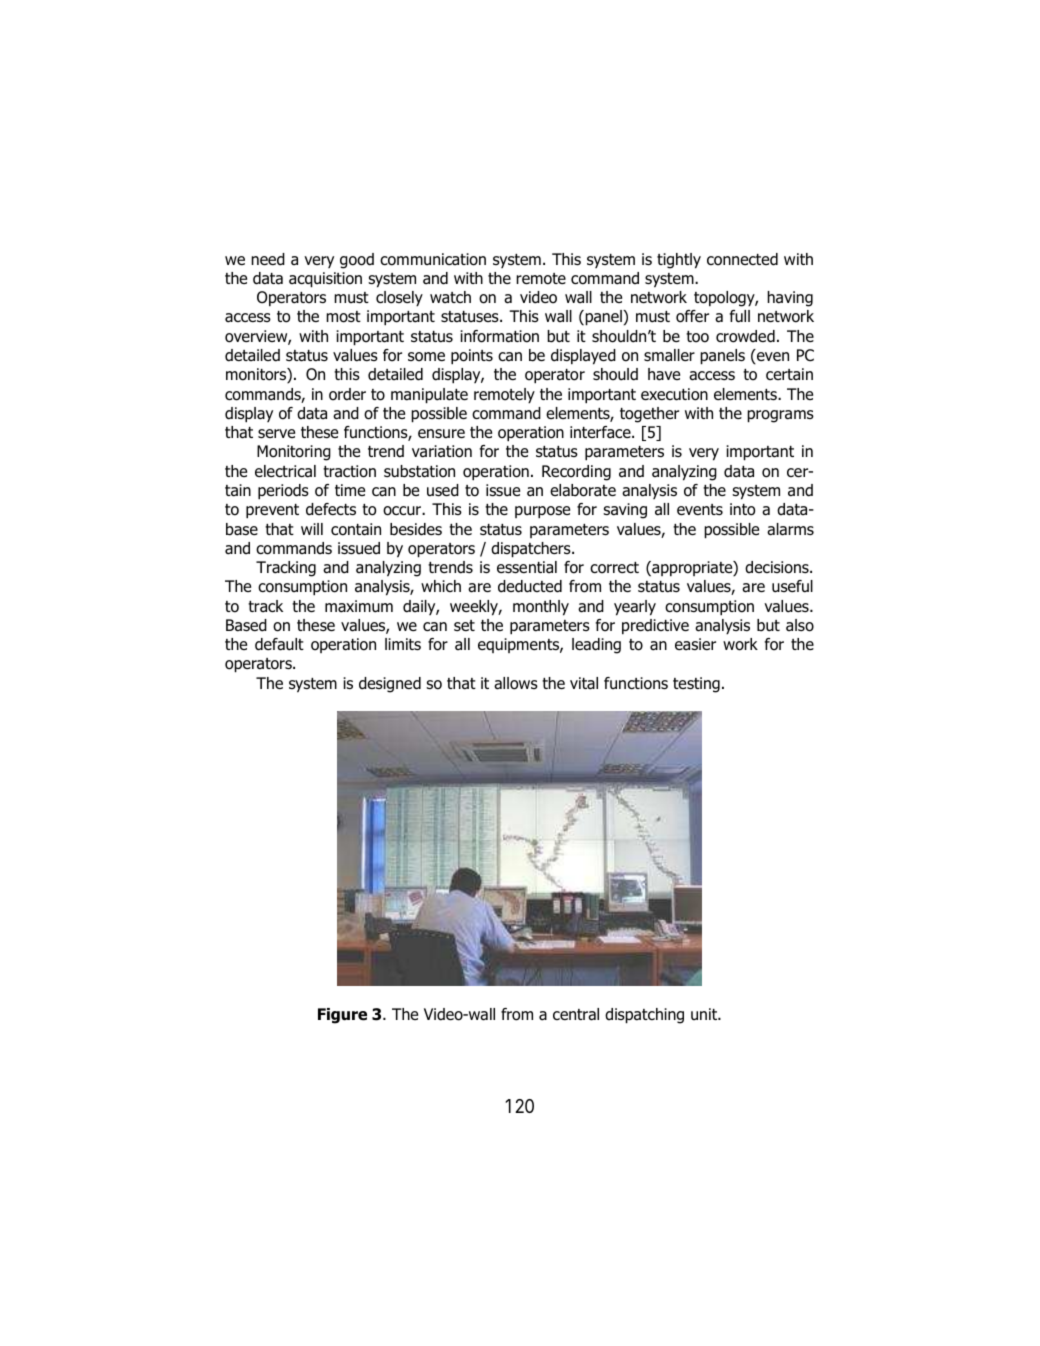  Describe the element at coordinates (499, 336) in the document. I see `information` at that location.
